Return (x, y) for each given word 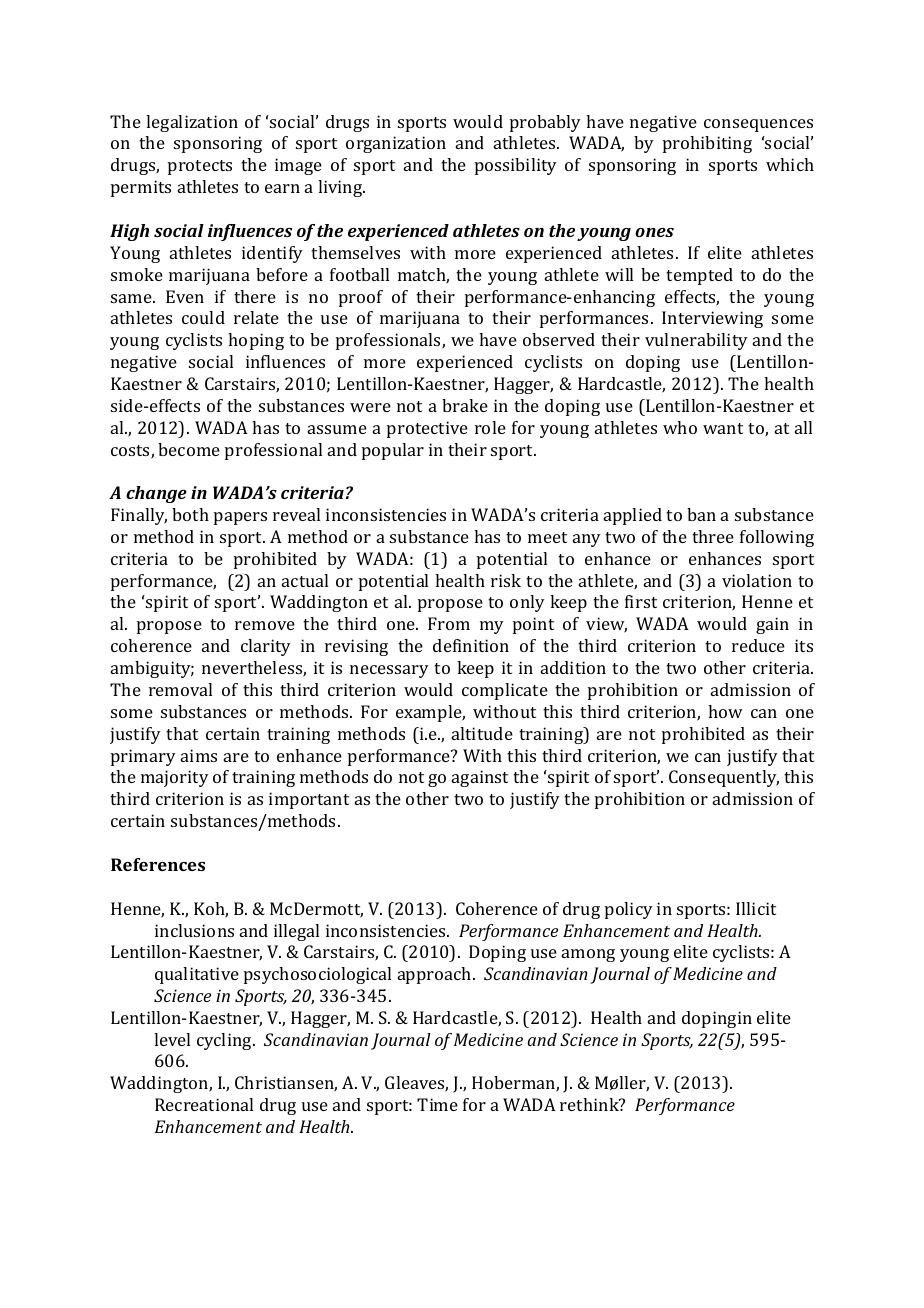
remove (265, 625)
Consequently (724, 778)
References (158, 864)
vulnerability (696, 341)
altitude (482, 733)
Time (437, 1104)
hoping (256, 341)
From (449, 623)
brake (465, 405)
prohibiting (707, 144)
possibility (516, 166)
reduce (758, 645)
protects (200, 167)
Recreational (204, 1104)
